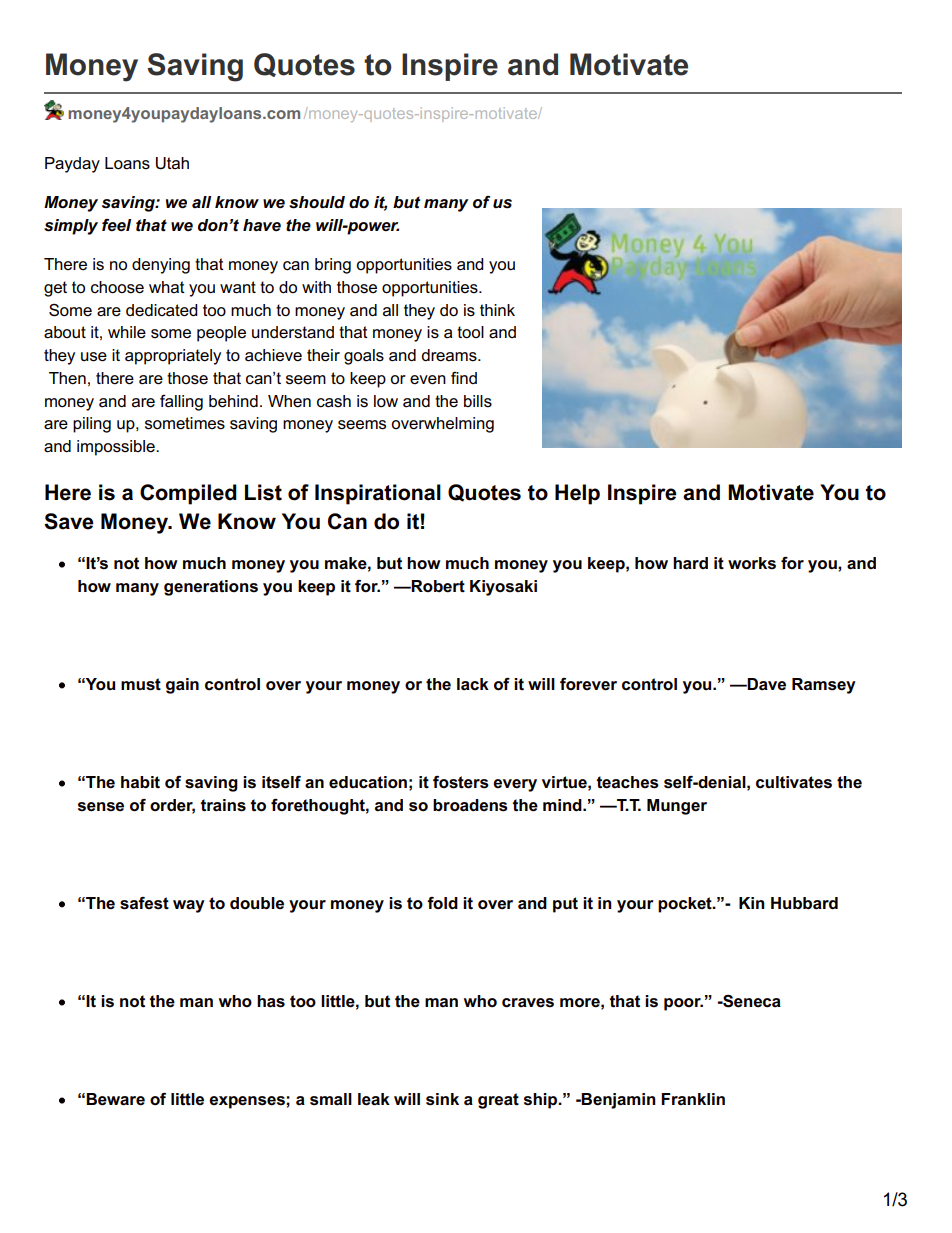  Describe the element at coordinates (115, 1099) in the screenshot. I see `Beware` at that location.
